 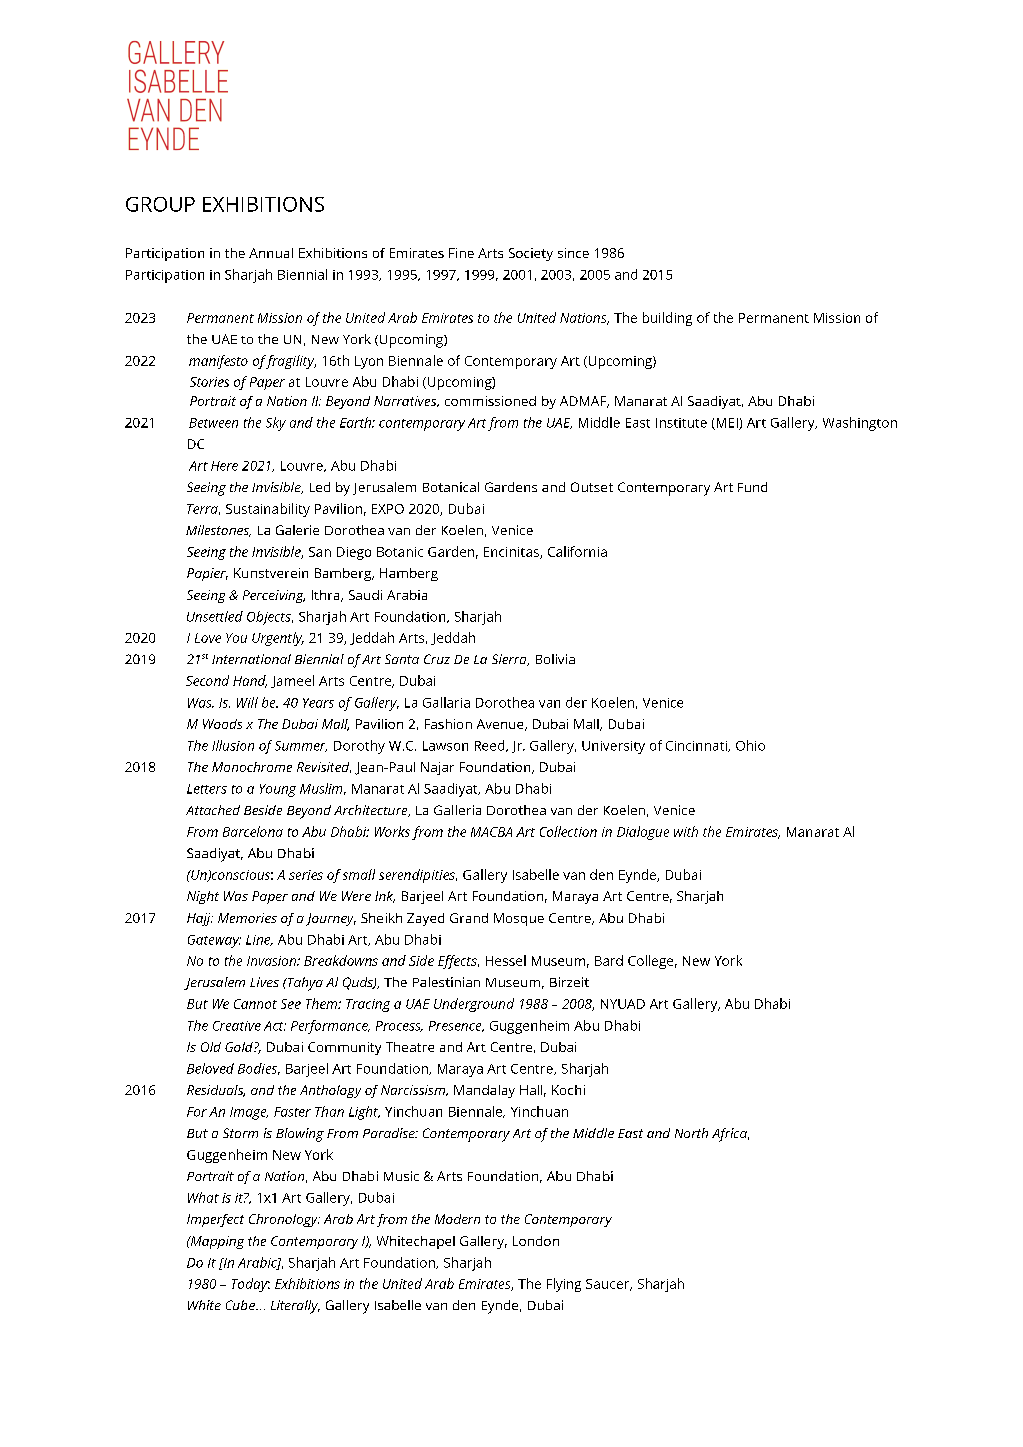 What do you see at coordinates (536, 1241) in the document?
I see `London` at bounding box center [536, 1241].
